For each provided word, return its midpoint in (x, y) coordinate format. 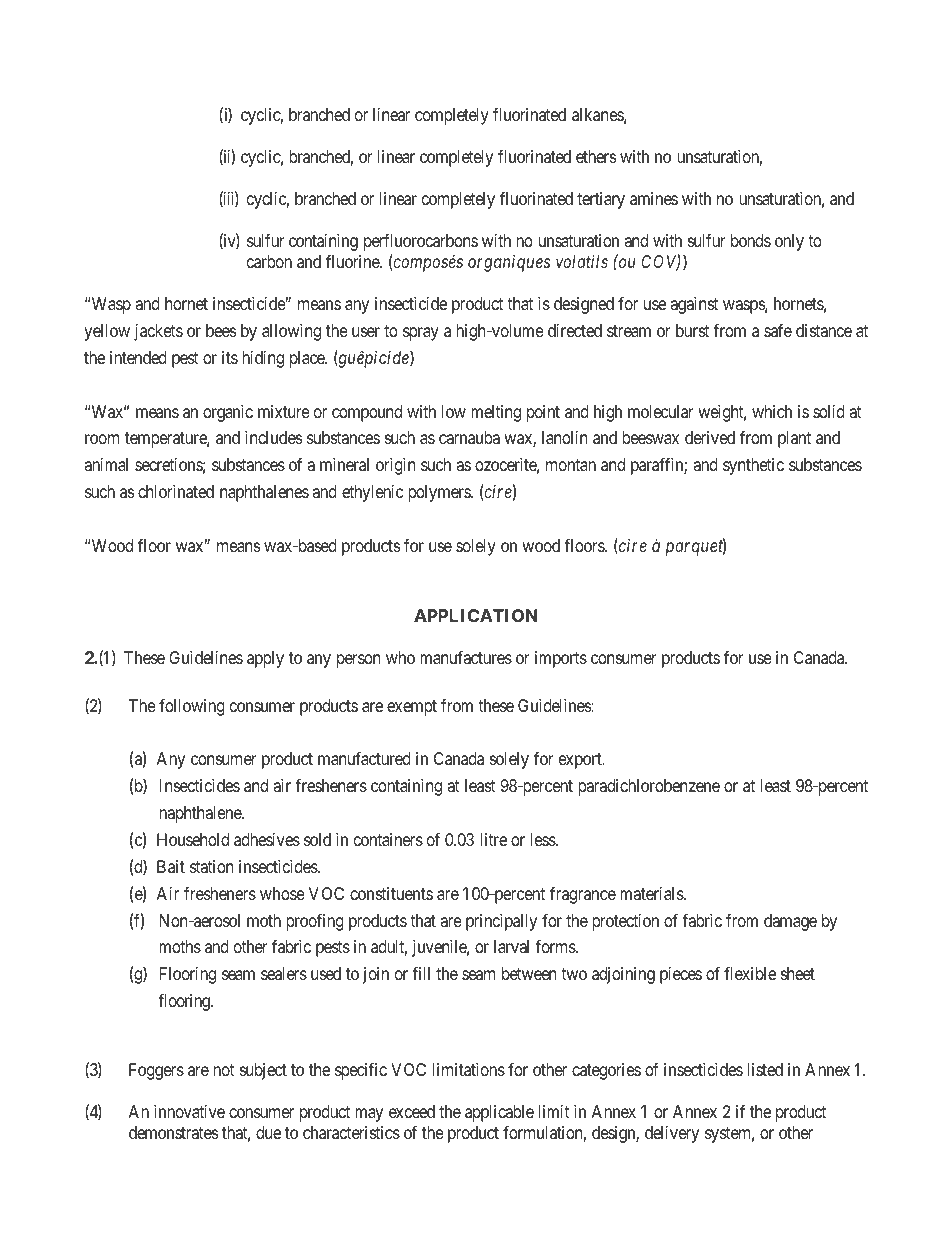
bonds (751, 240)
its (230, 357)
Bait (171, 866)
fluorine (353, 261)
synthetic (753, 466)
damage (790, 922)
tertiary (601, 200)
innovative (189, 1111)
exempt (412, 708)
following (192, 707)
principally (501, 922)
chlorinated (176, 491)
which (772, 411)
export (581, 761)
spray (421, 334)
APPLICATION (475, 615)
